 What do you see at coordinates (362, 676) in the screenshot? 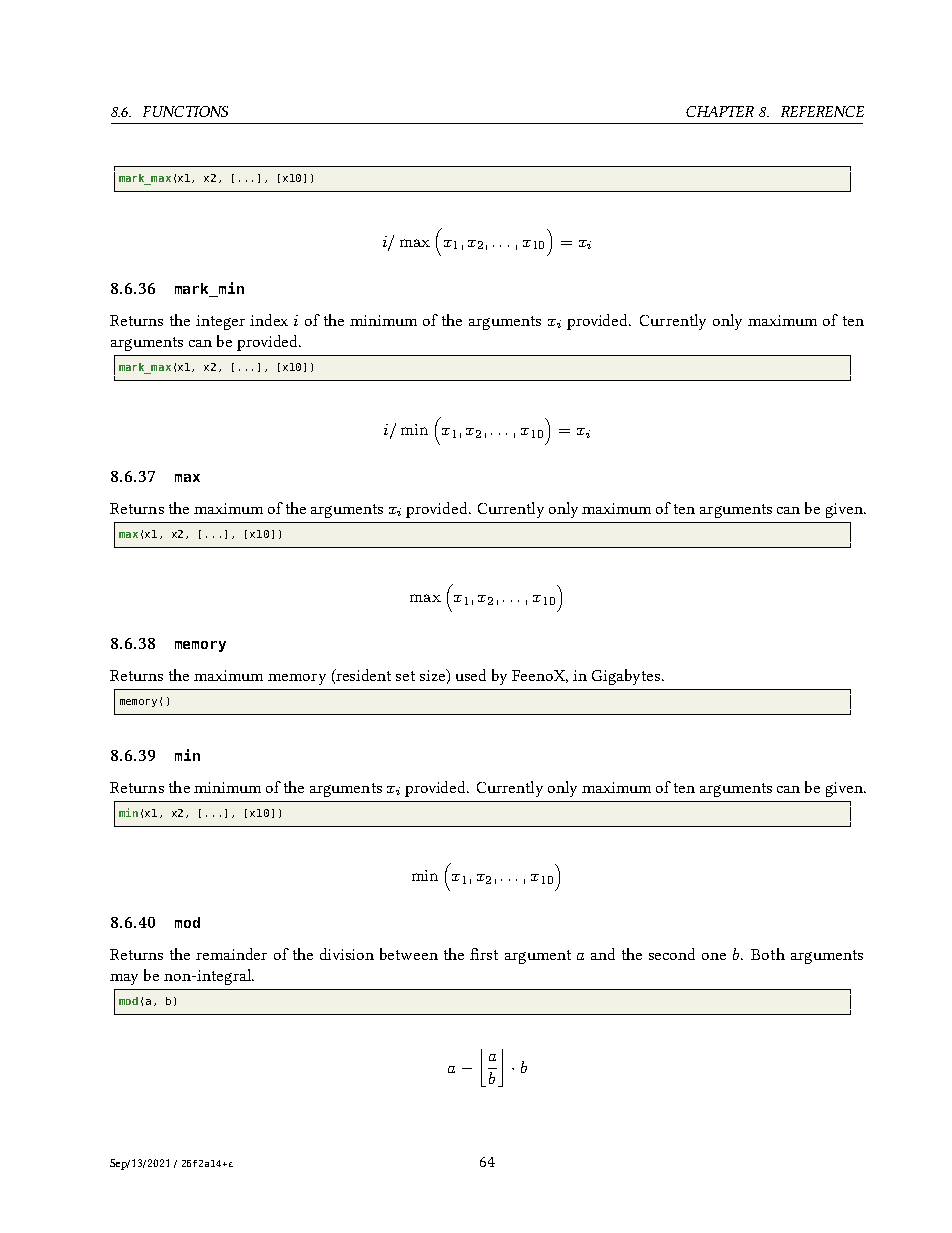
I see `resident` at bounding box center [362, 676].
